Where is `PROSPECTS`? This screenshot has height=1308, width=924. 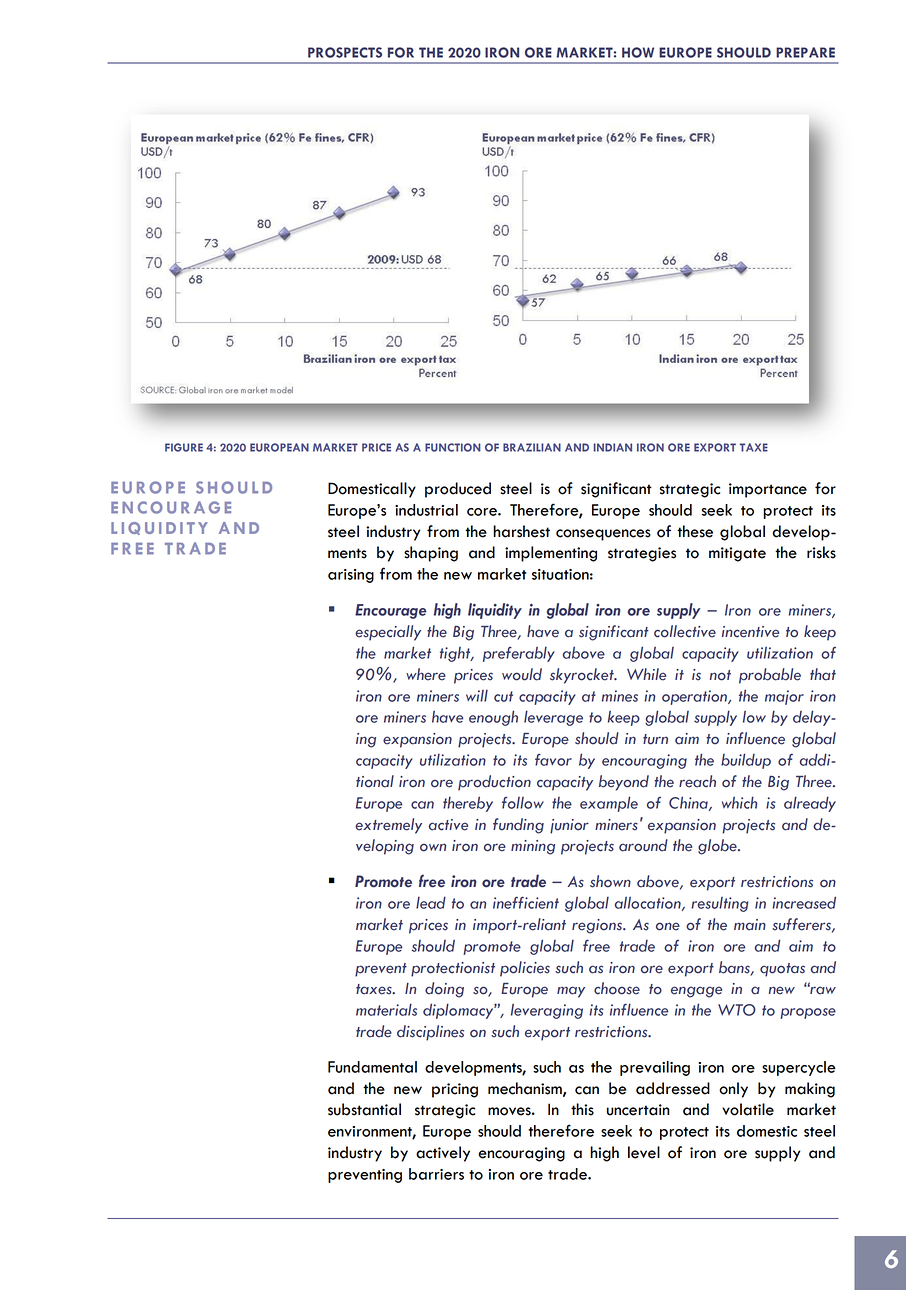 PROSPECTS is located at coordinates (345, 52).
